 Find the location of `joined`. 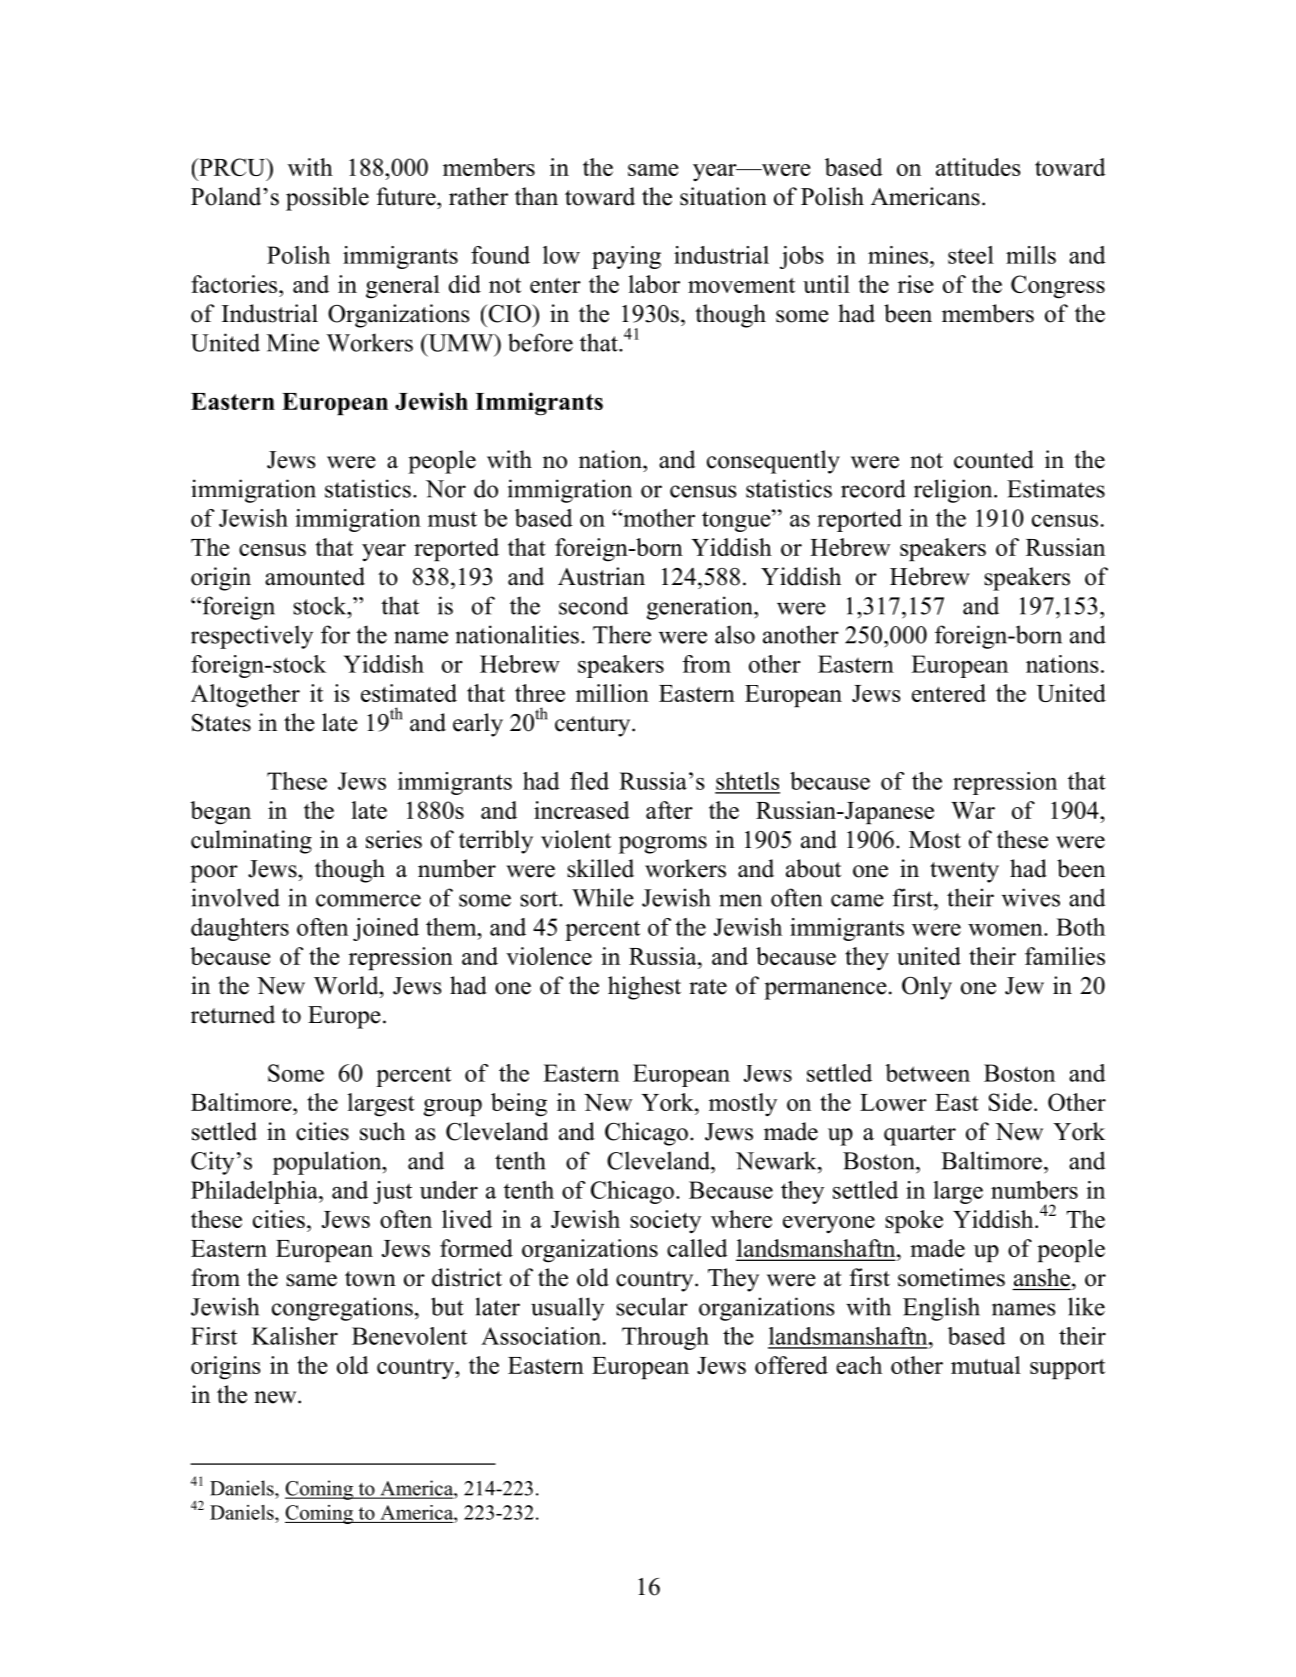

joined is located at coordinates (386, 929).
